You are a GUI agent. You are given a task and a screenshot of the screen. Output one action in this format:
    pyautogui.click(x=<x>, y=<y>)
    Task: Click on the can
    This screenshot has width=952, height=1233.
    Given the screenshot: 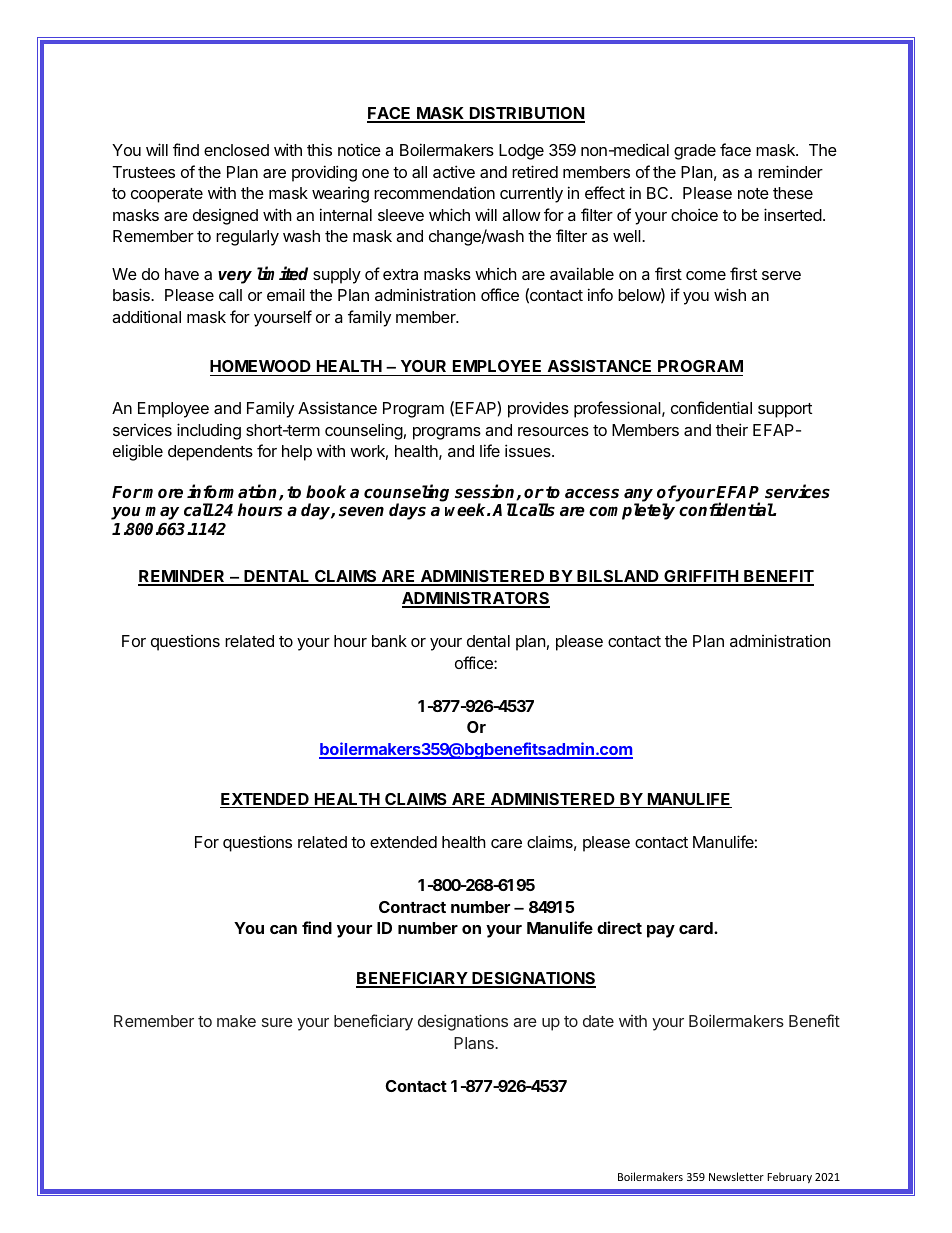 What is the action you would take?
    pyautogui.click(x=283, y=929)
